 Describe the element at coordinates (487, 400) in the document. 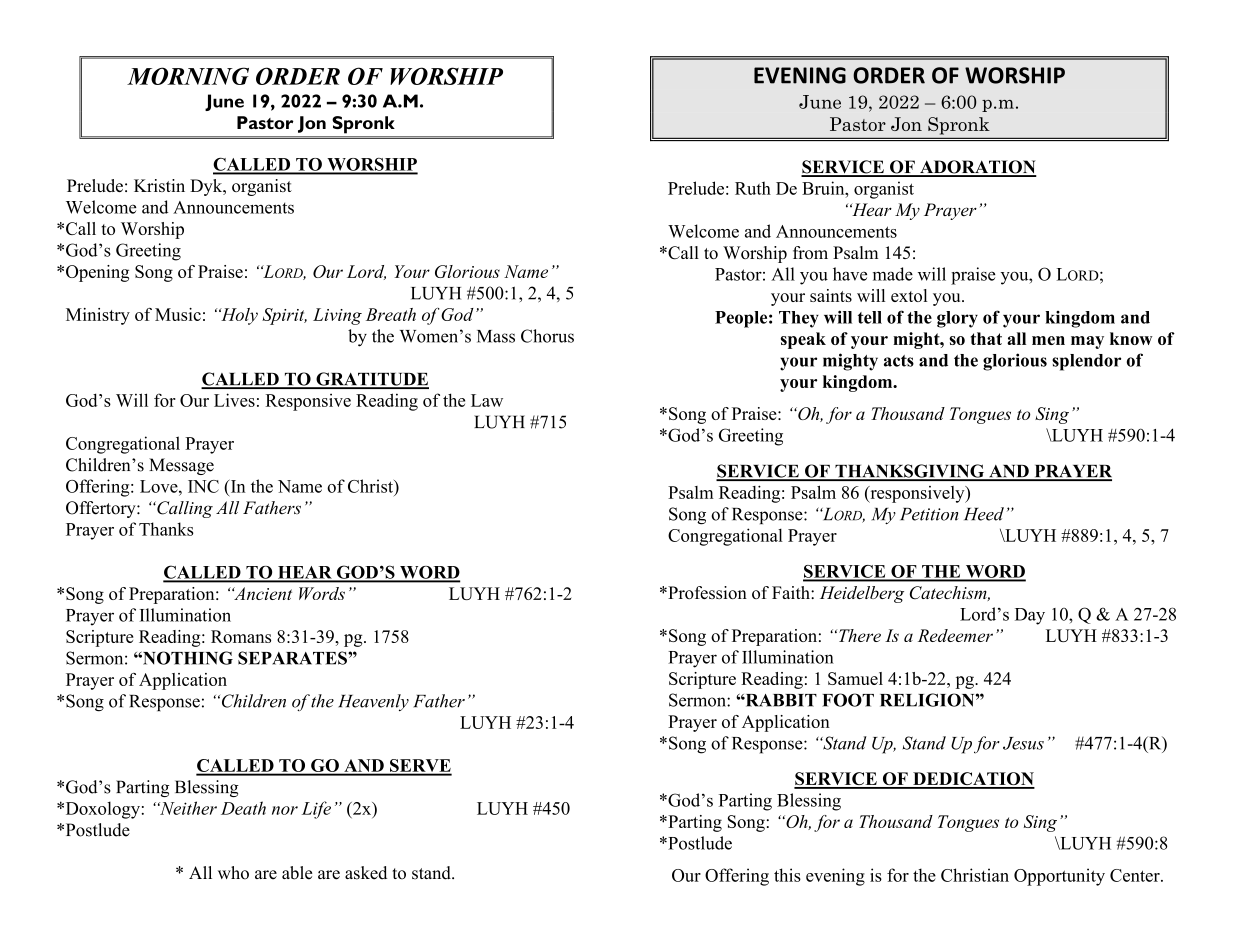

I see `Law` at that location.
